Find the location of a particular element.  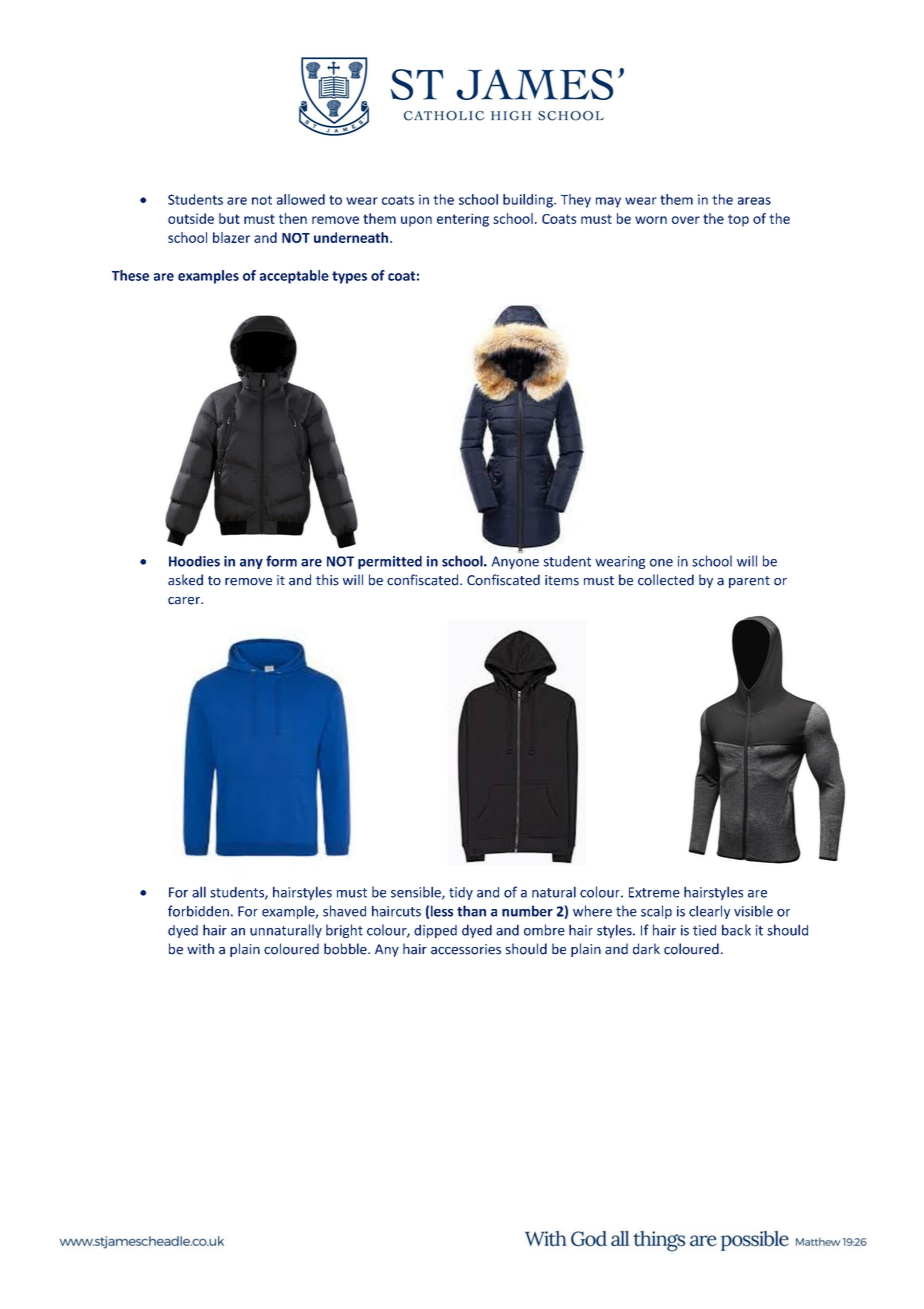

over is located at coordinates (686, 220).
